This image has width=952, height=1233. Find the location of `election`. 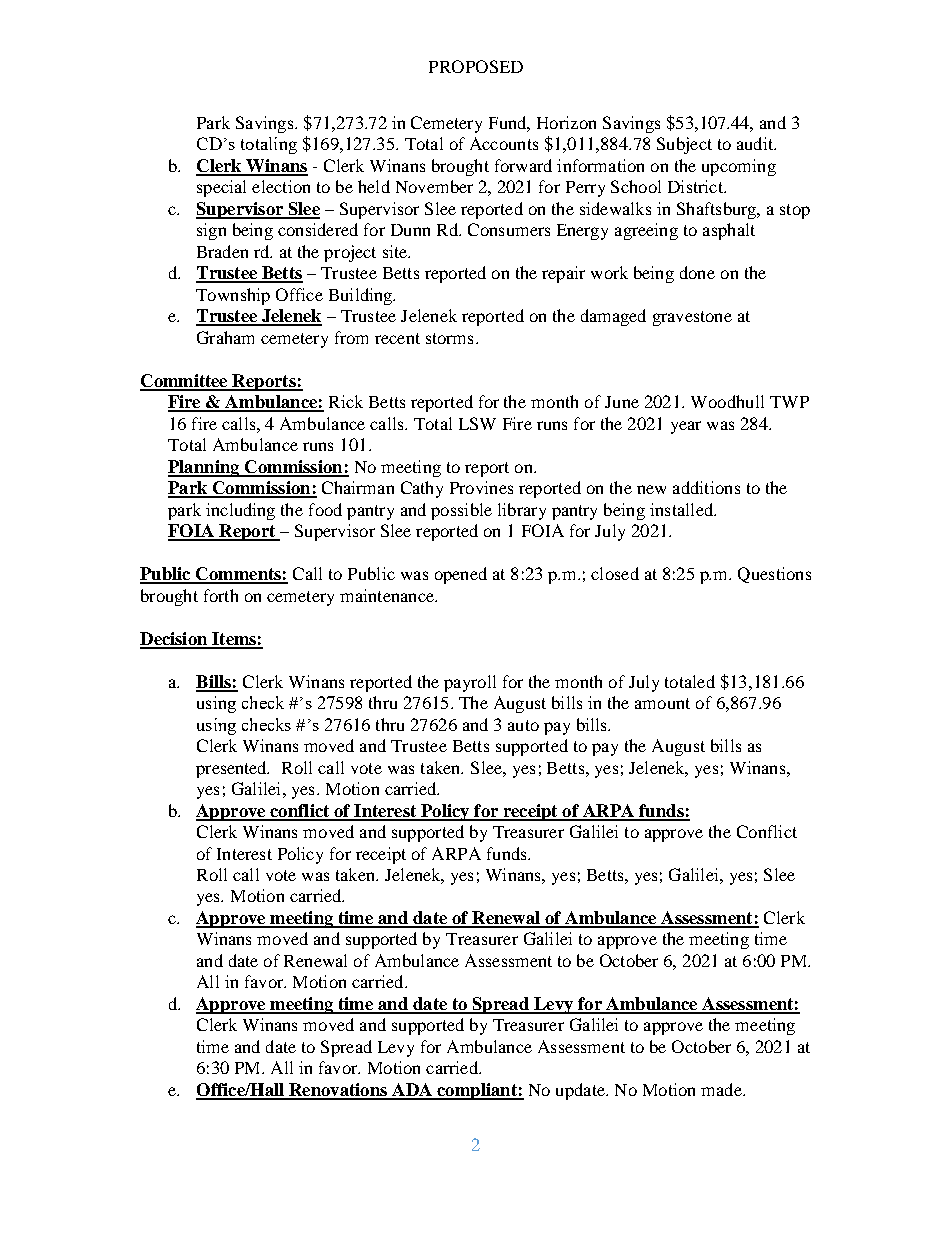

election is located at coordinates (281, 186).
